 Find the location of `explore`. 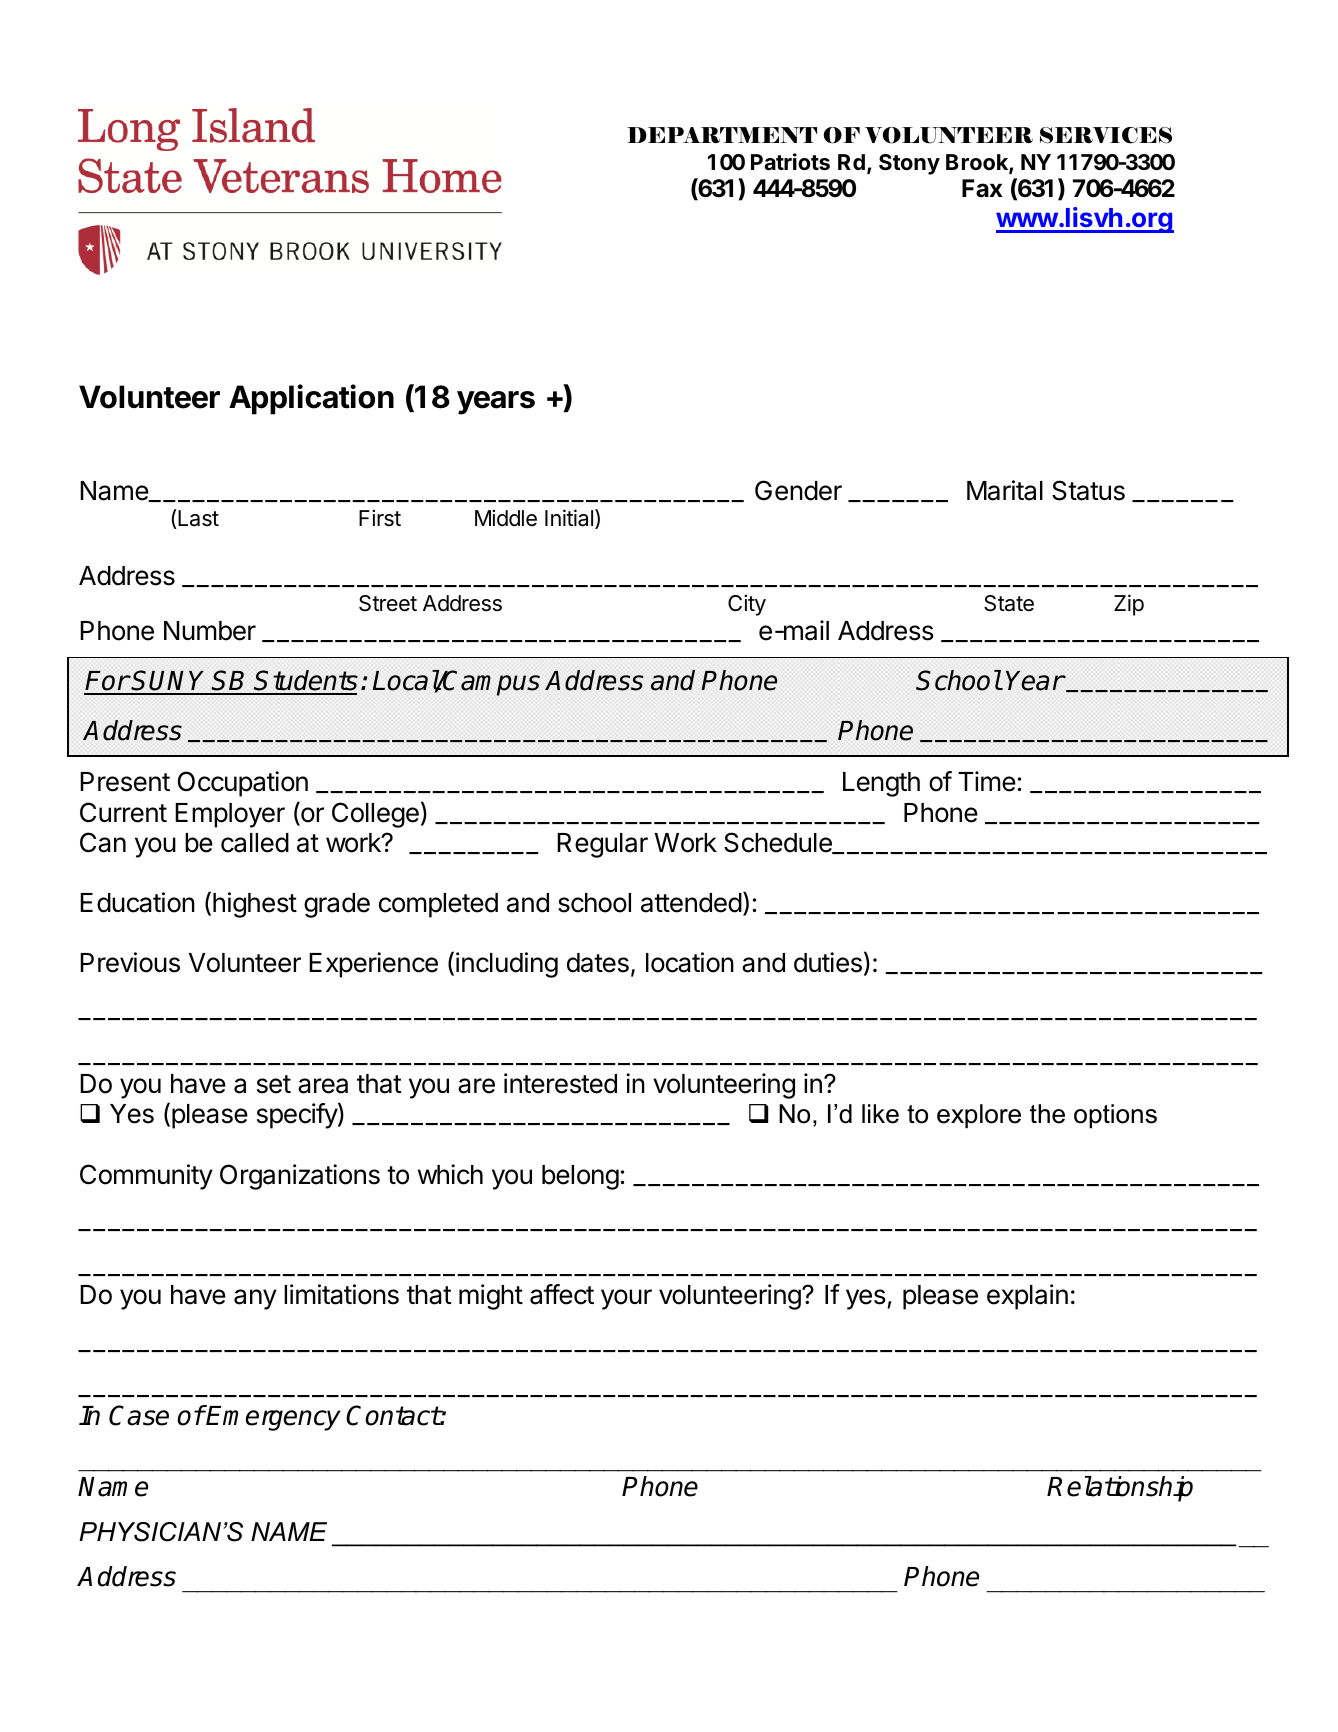

explore is located at coordinates (979, 1116).
